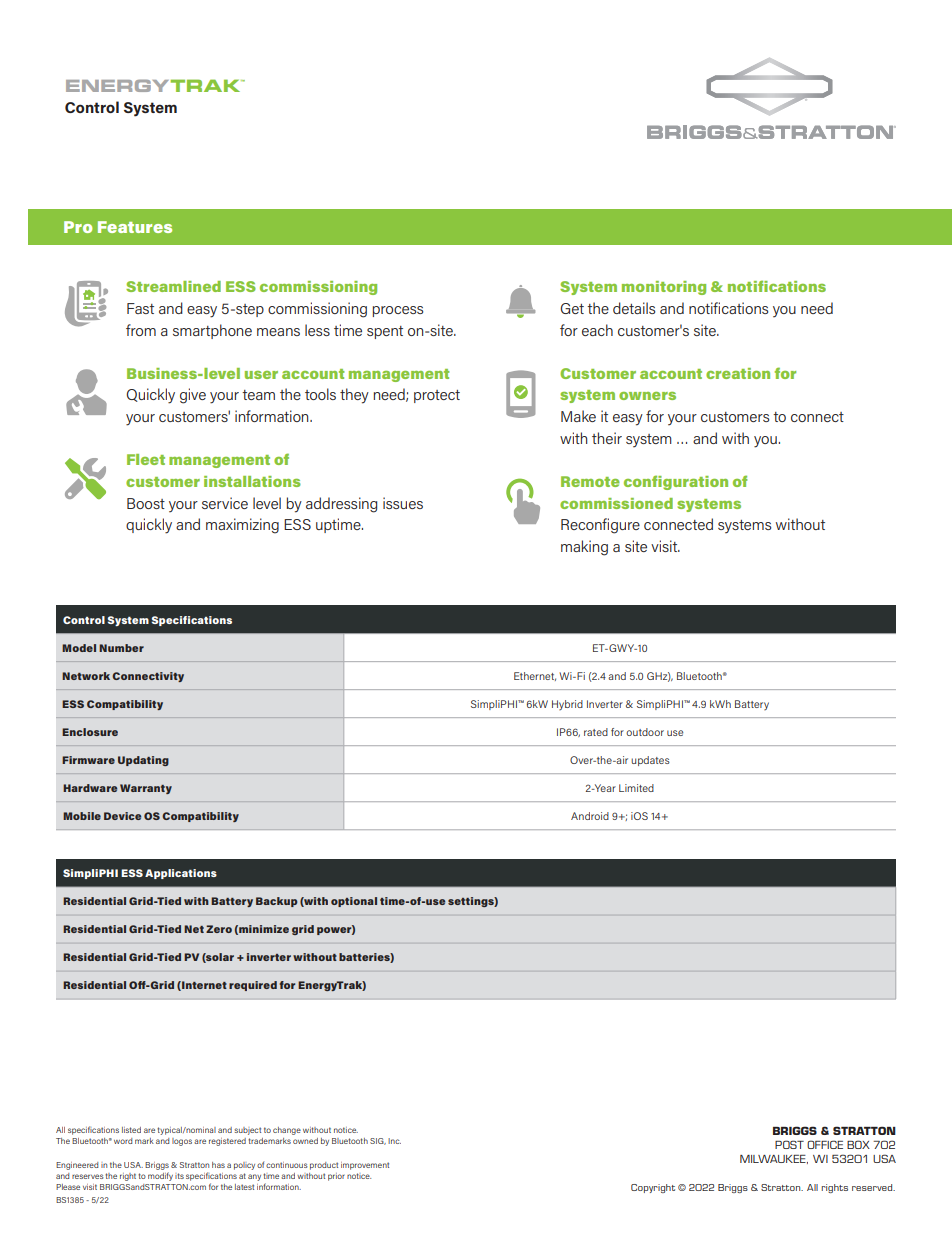 This screenshot has width=952, height=1233. I want to click on issues, so click(403, 503).
